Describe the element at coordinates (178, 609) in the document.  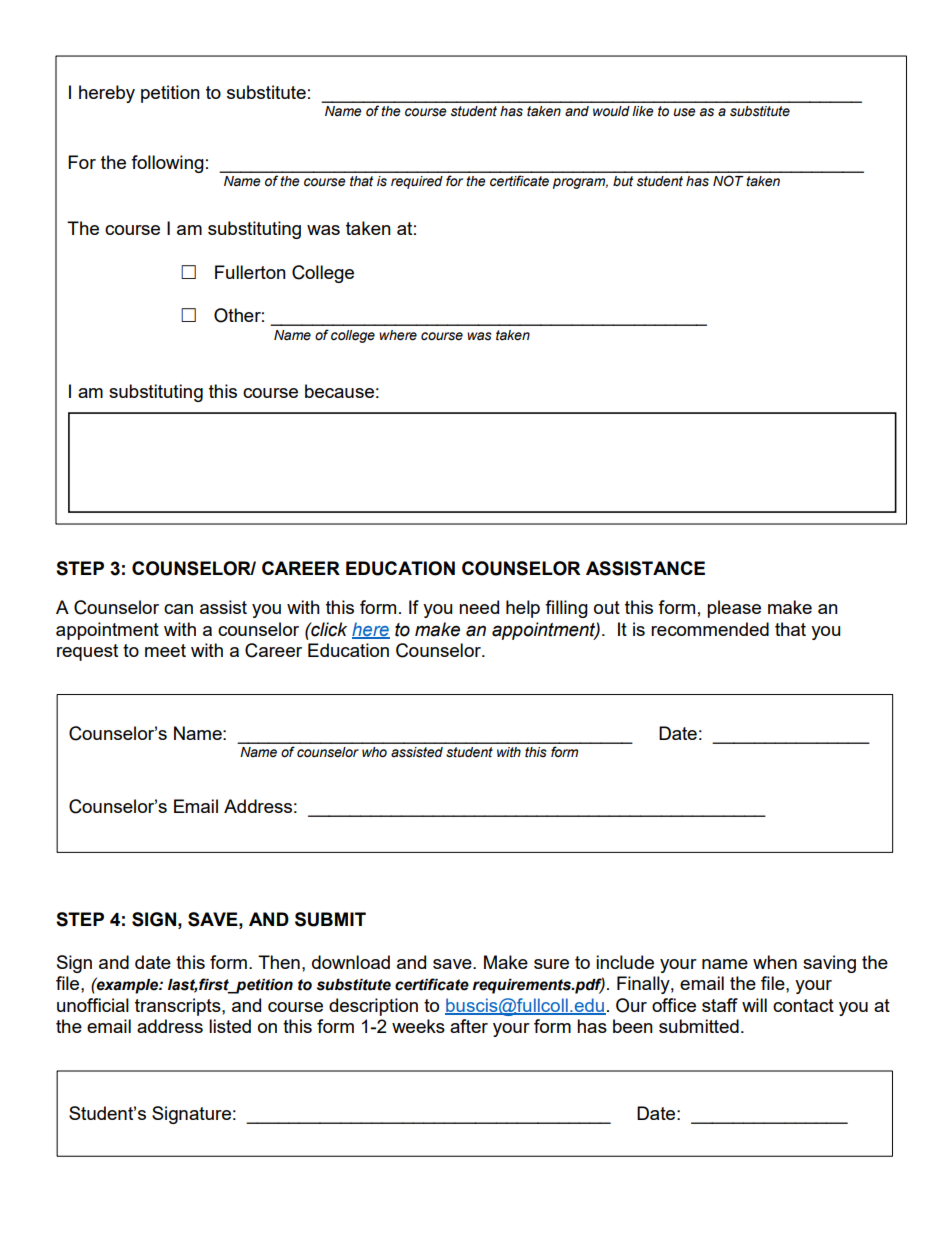
I see `can` at that location.
